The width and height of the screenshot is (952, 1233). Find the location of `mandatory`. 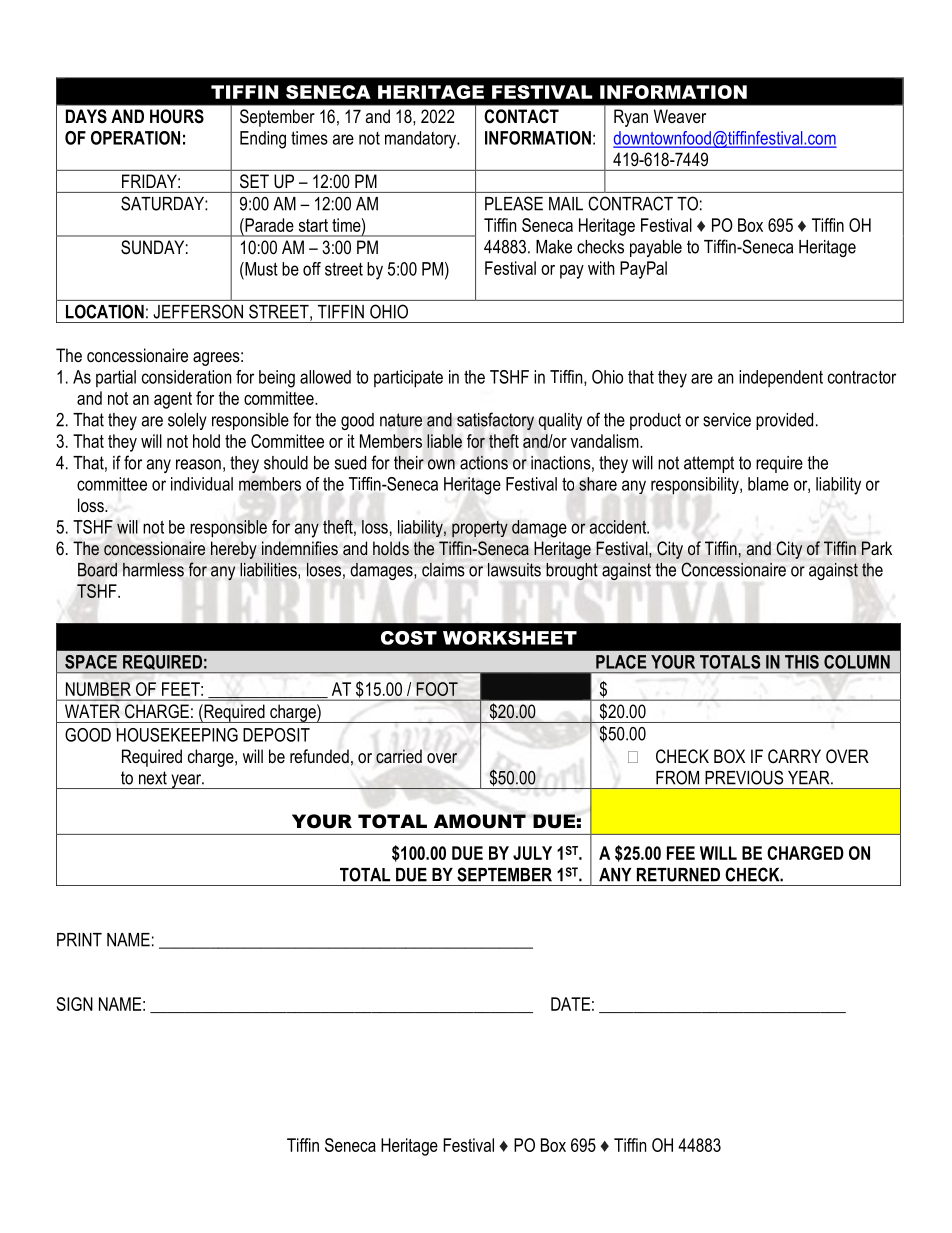

mandatory is located at coordinates (422, 140).
